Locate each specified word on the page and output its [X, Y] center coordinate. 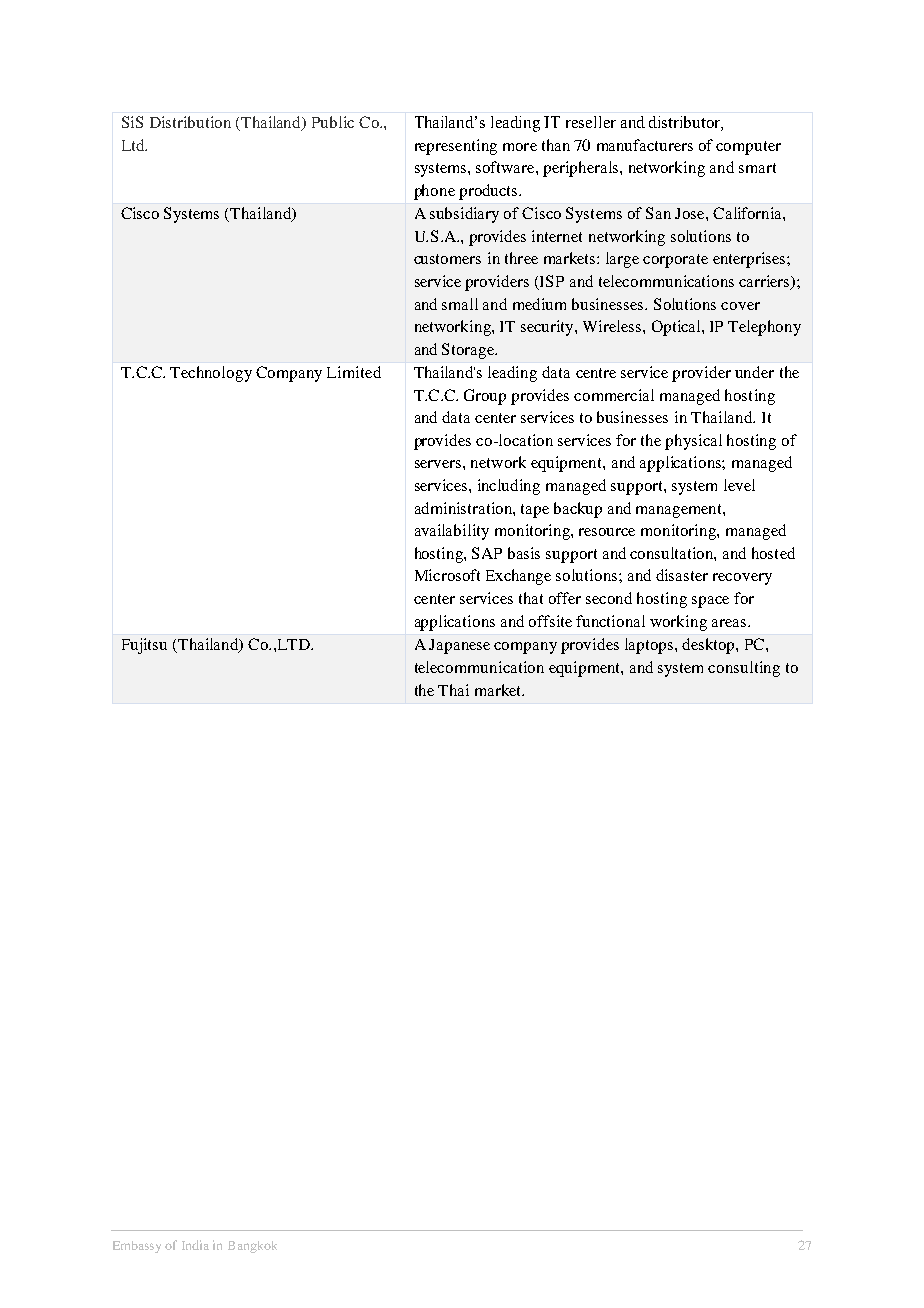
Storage [469, 351]
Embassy [137, 1247]
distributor [685, 123]
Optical [677, 328]
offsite [550, 621]
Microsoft [447, 575]
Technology [211, 374]
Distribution [190, 122]
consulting [744, 669]
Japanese [459, 646]
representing [456, 147]
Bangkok [252, 1247]
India [195, 1245]
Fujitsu [144, 646]
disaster [682, 575]
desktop [709, 646]
